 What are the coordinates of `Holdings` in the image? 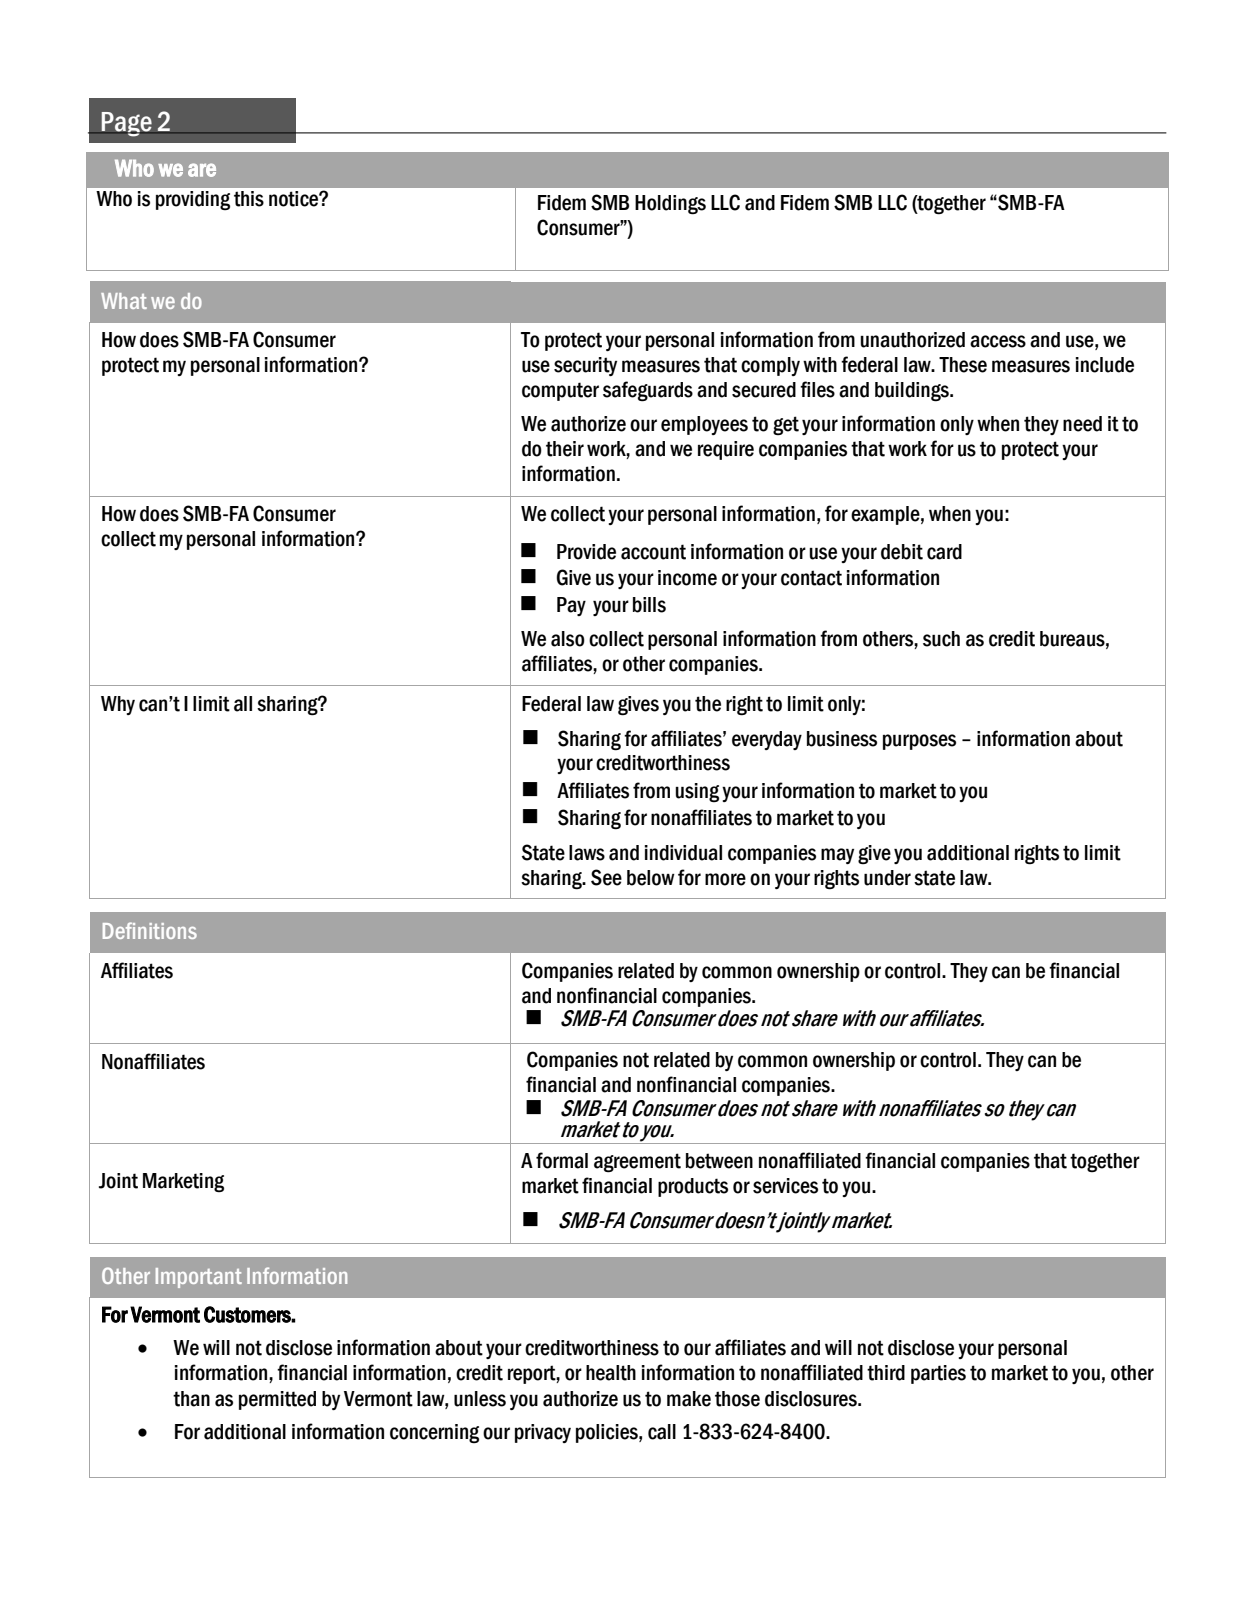 It's located at (670, 205).
